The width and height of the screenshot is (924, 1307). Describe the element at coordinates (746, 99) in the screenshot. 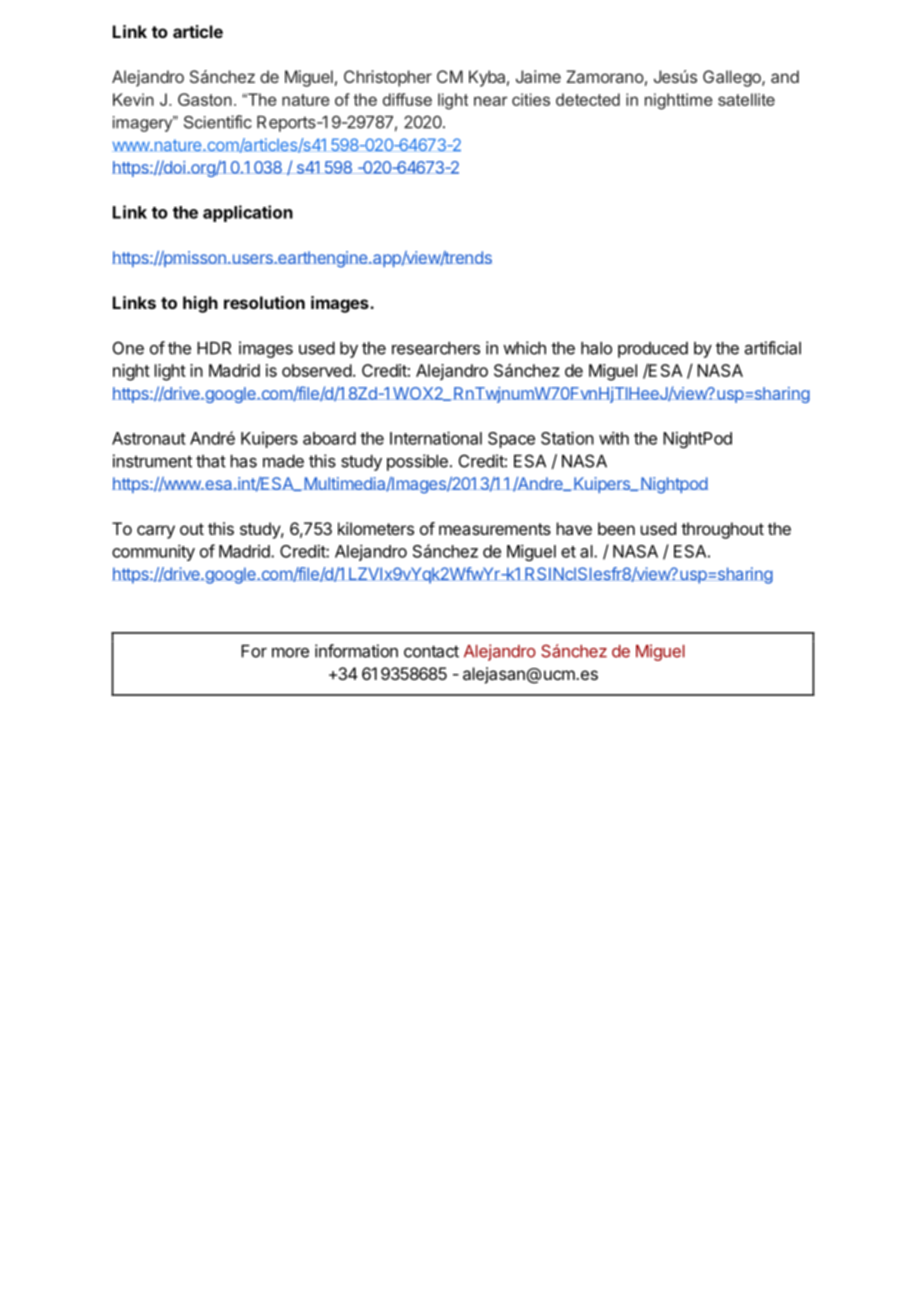

I see `satellite` at that location.
